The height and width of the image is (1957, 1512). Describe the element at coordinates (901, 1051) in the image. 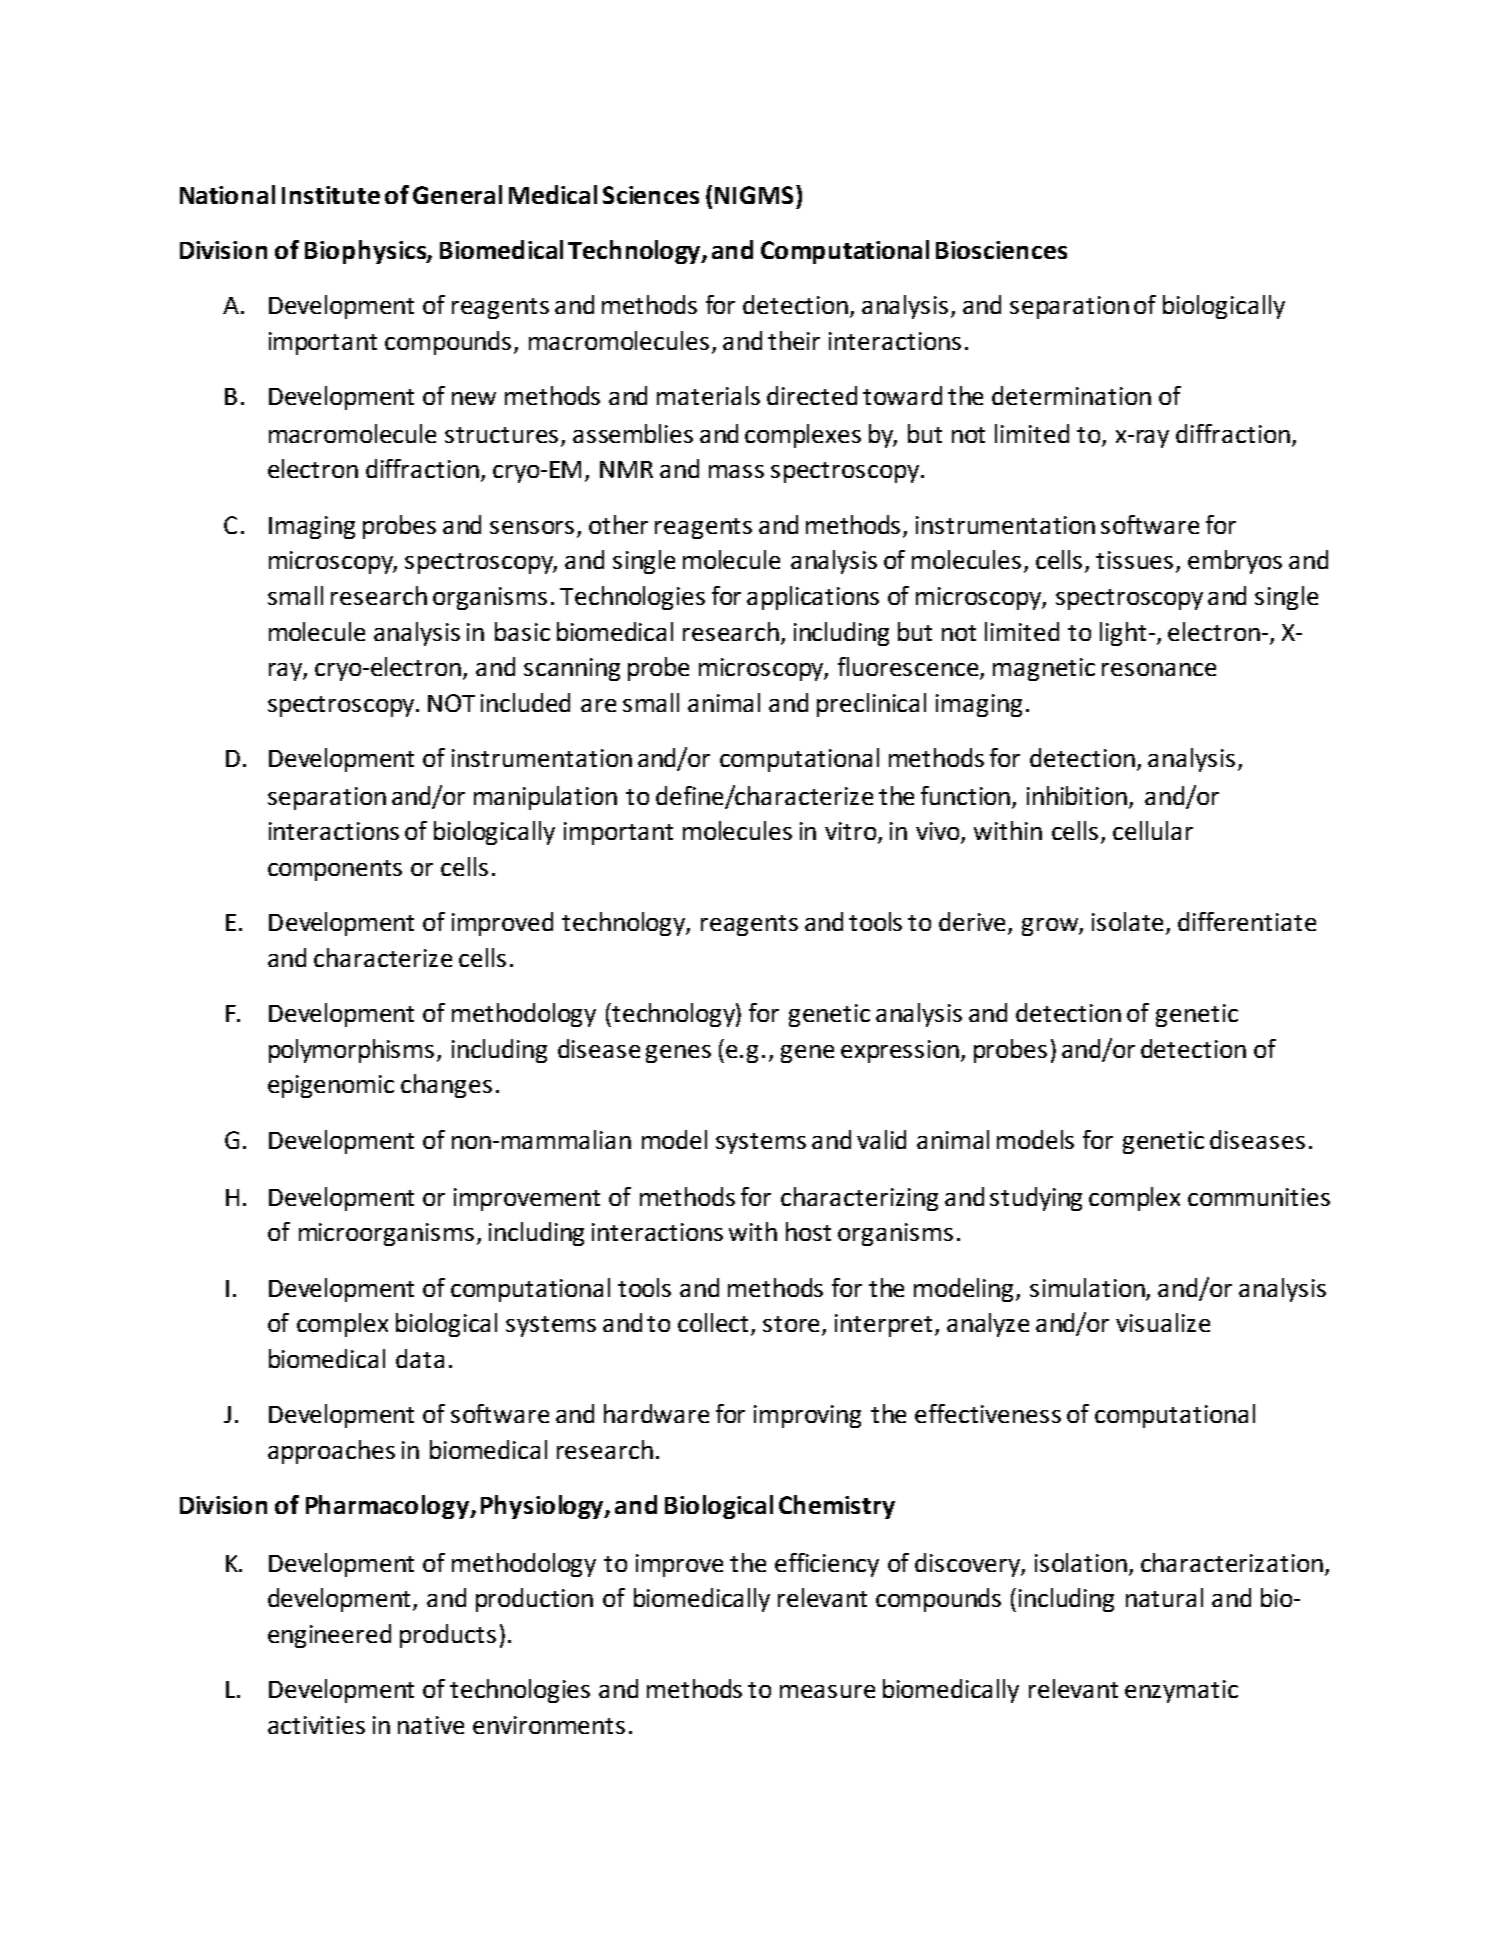

I see `expression` at that location.
